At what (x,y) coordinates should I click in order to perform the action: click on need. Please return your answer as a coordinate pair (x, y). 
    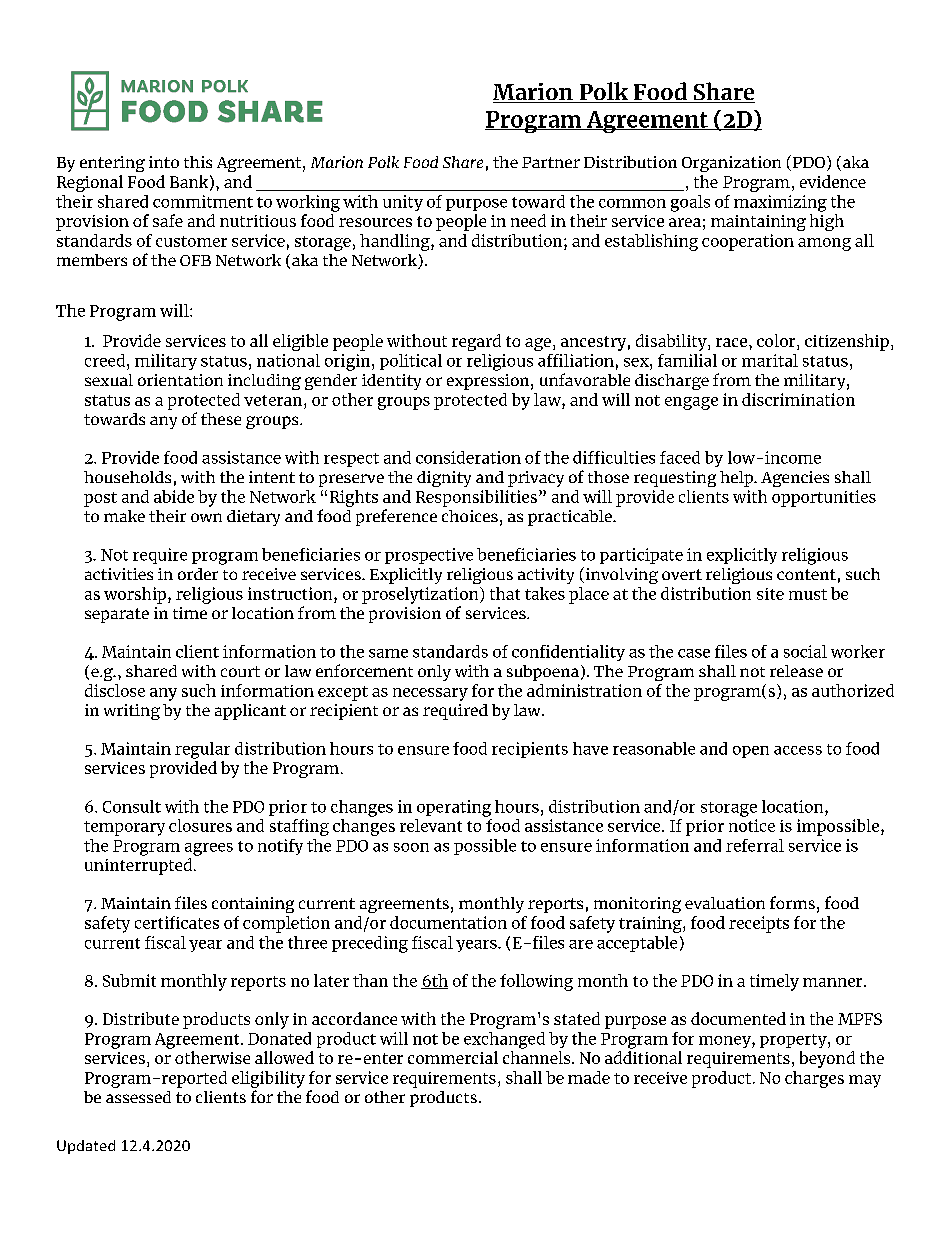
    Looking at the image, I should click on (528, 220).
